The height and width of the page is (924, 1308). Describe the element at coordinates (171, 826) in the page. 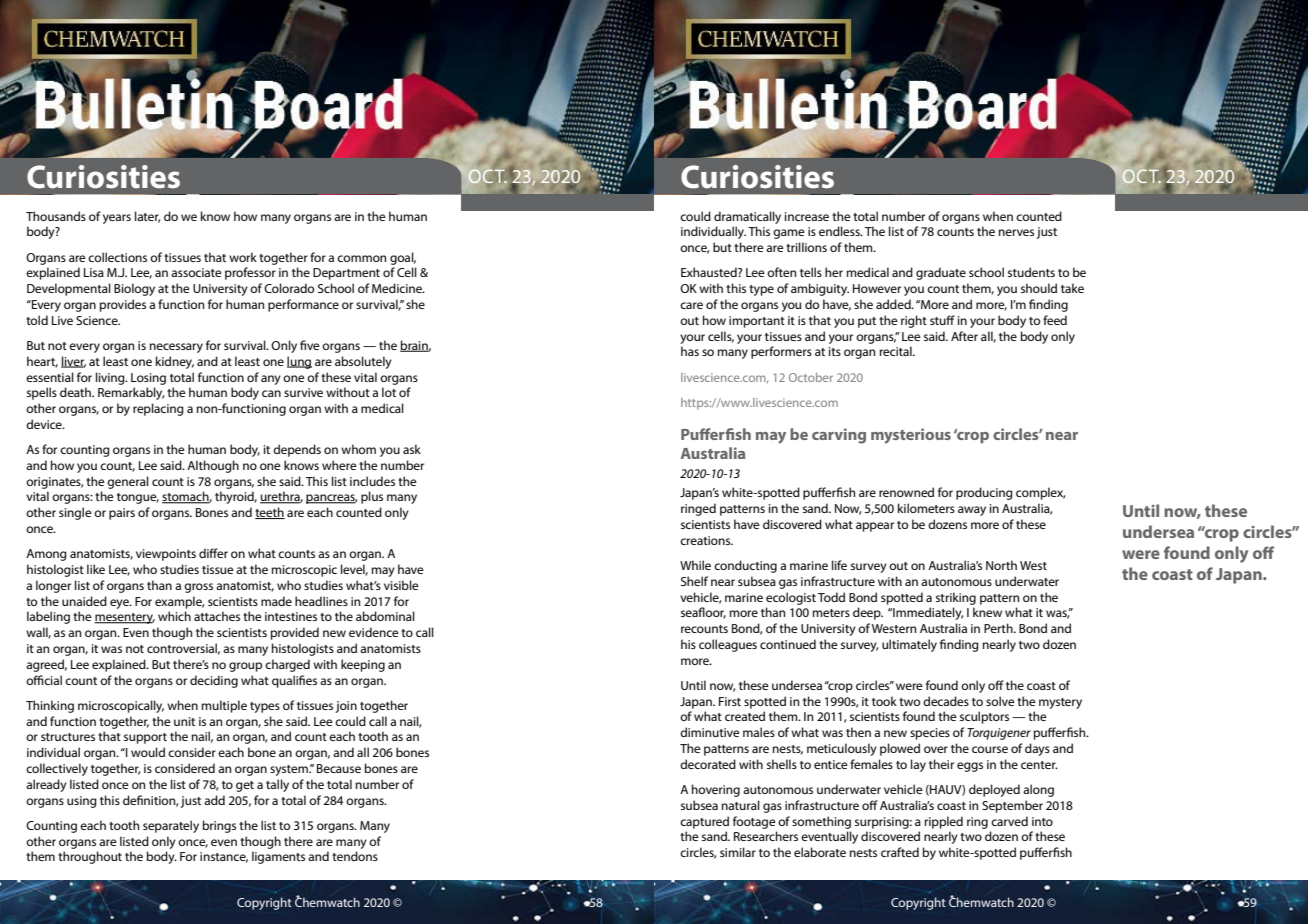

I see `separately` at that location.
